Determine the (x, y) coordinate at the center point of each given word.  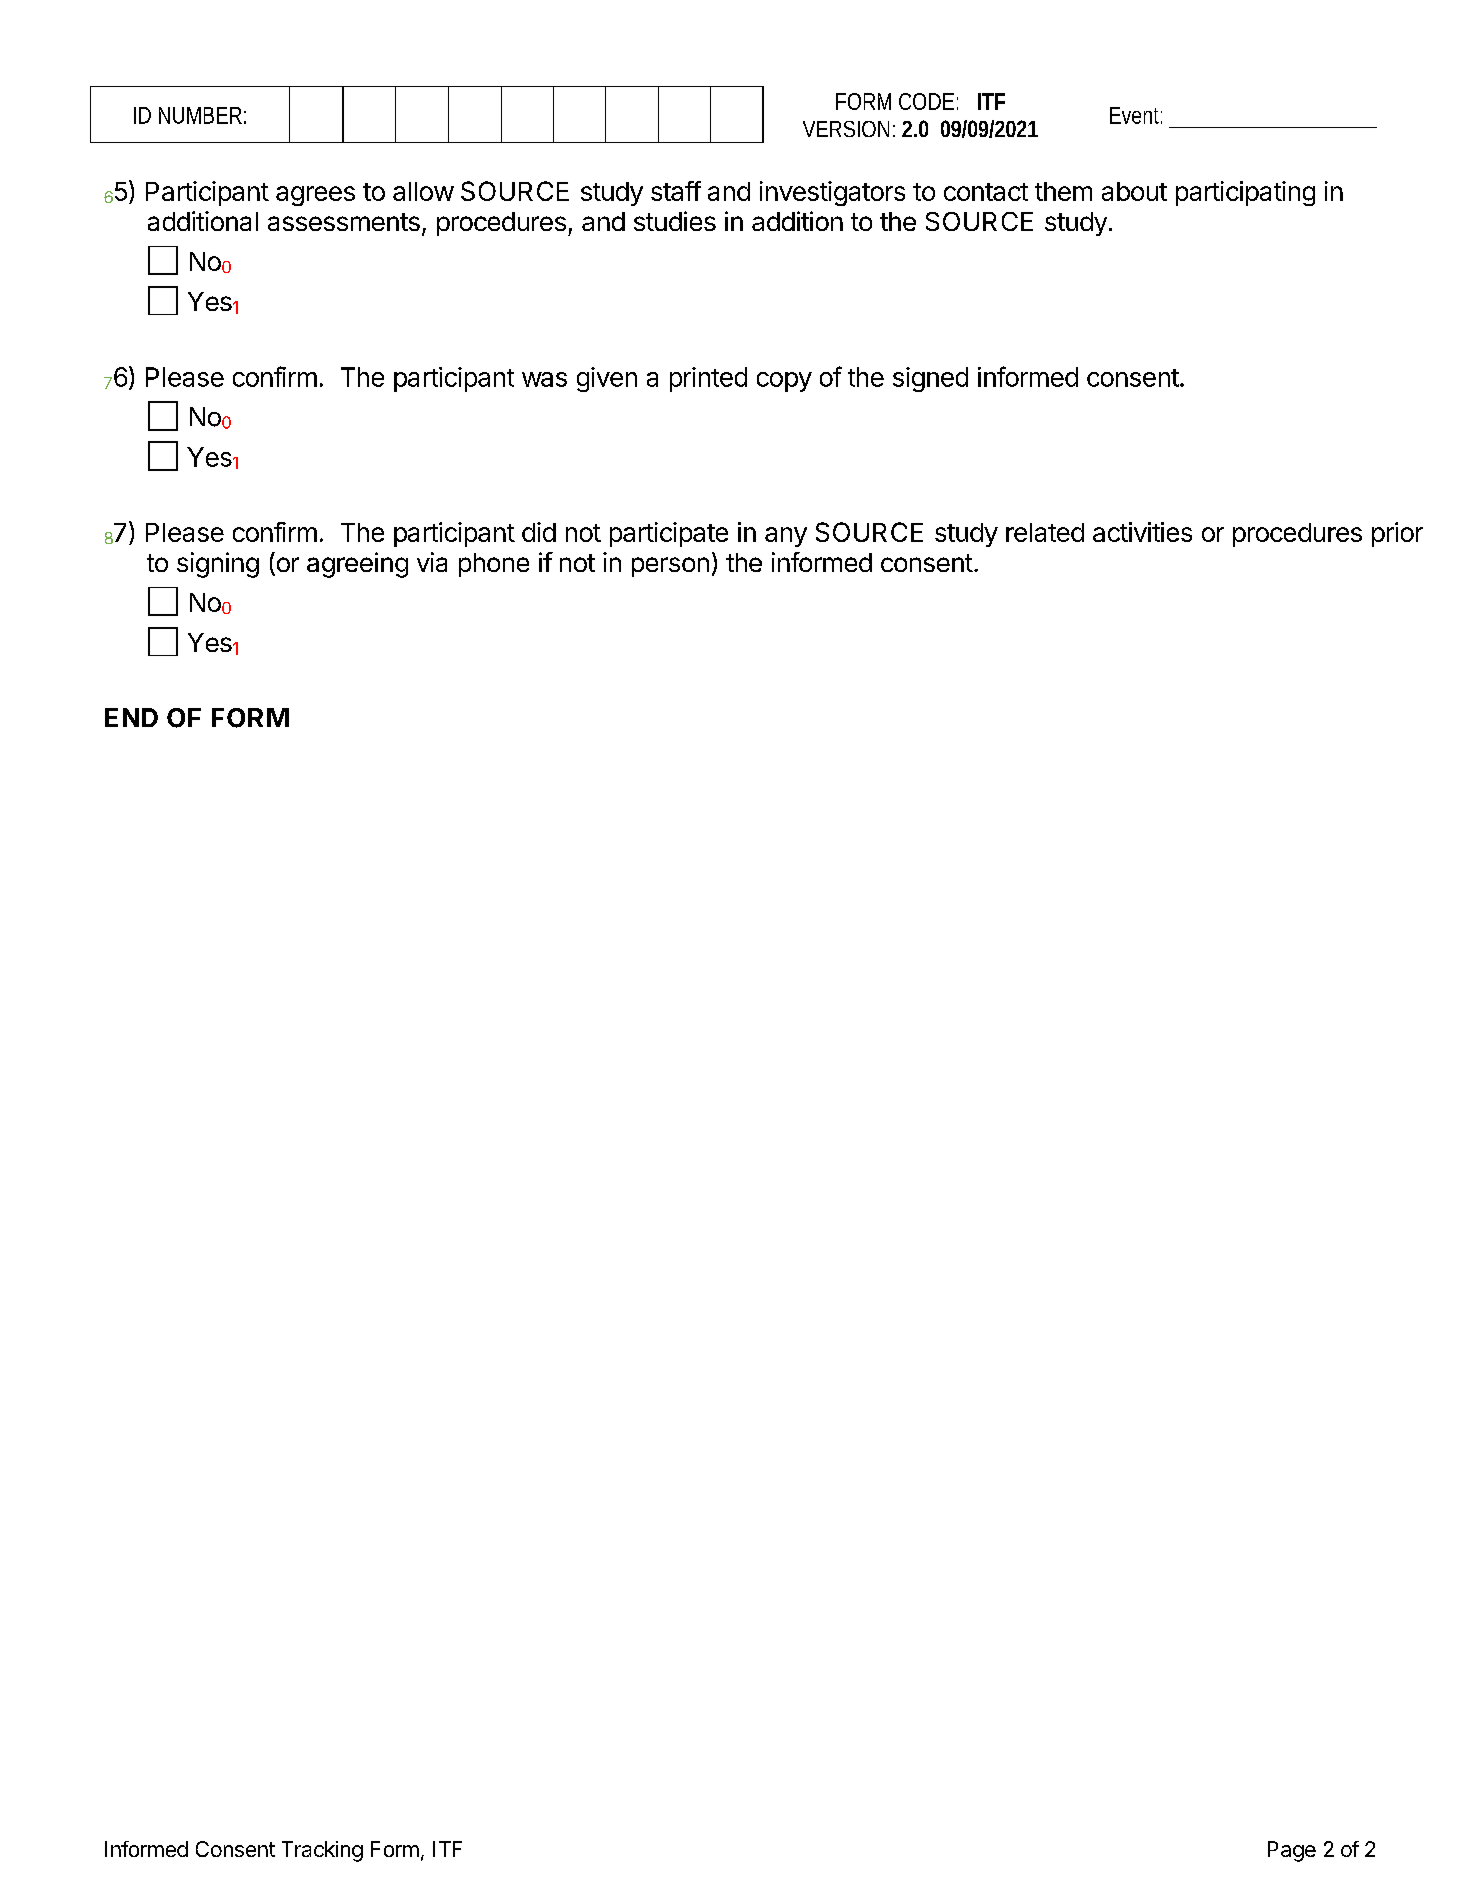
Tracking (322, 1851)
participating (1245, 193)
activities (1142, 532)
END (131, 717)
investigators (832, 193)
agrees (315, 196)
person (670, 567)
